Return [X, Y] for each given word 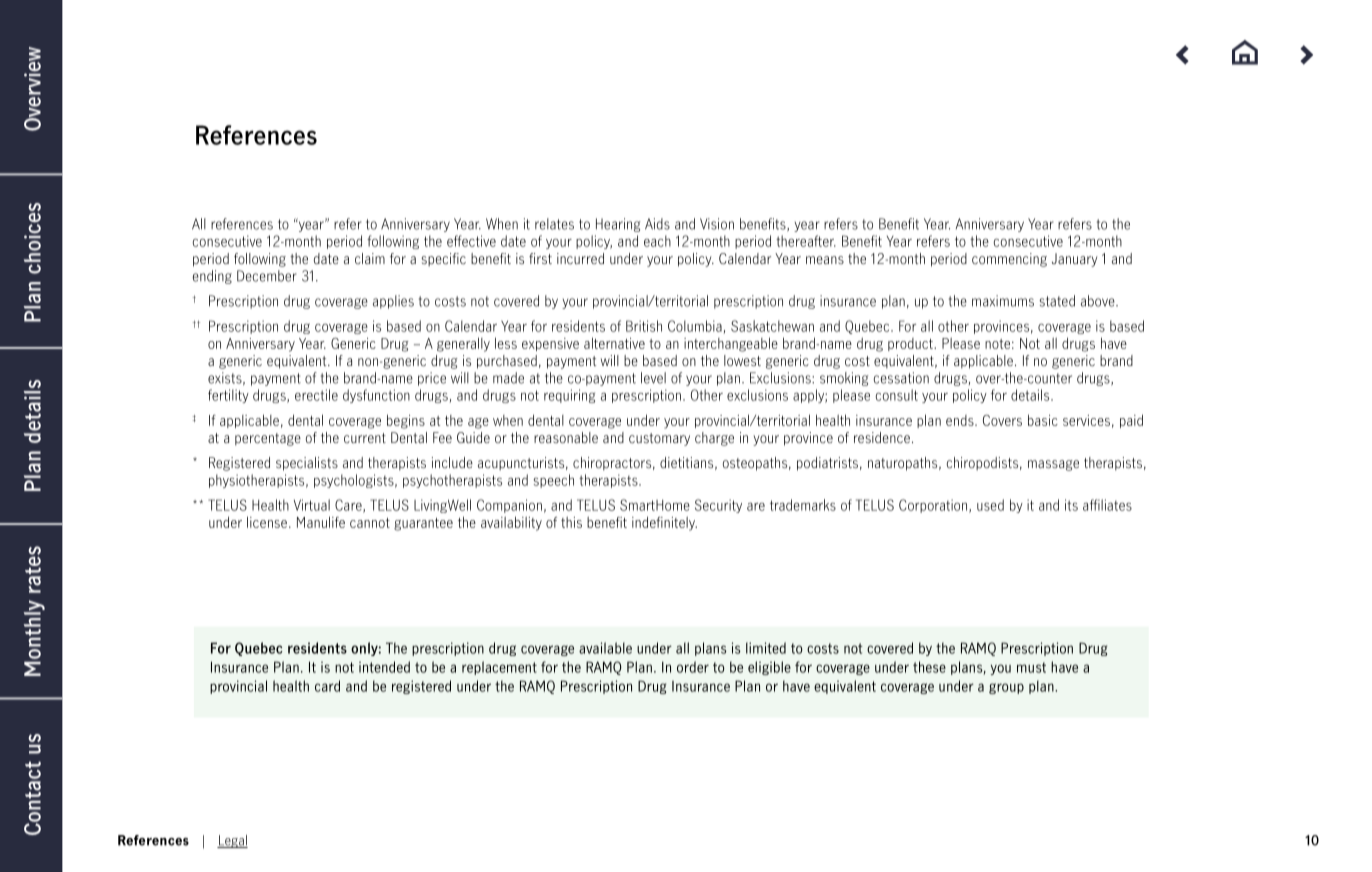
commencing [1009, 260]
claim [370, 258]
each [657, 241]
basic [1043, 420]
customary [659, 439]
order [693, 667]
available [605, 648]
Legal [232, 841]
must [1031, 667]
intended [384, 667]
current [365, 438]
